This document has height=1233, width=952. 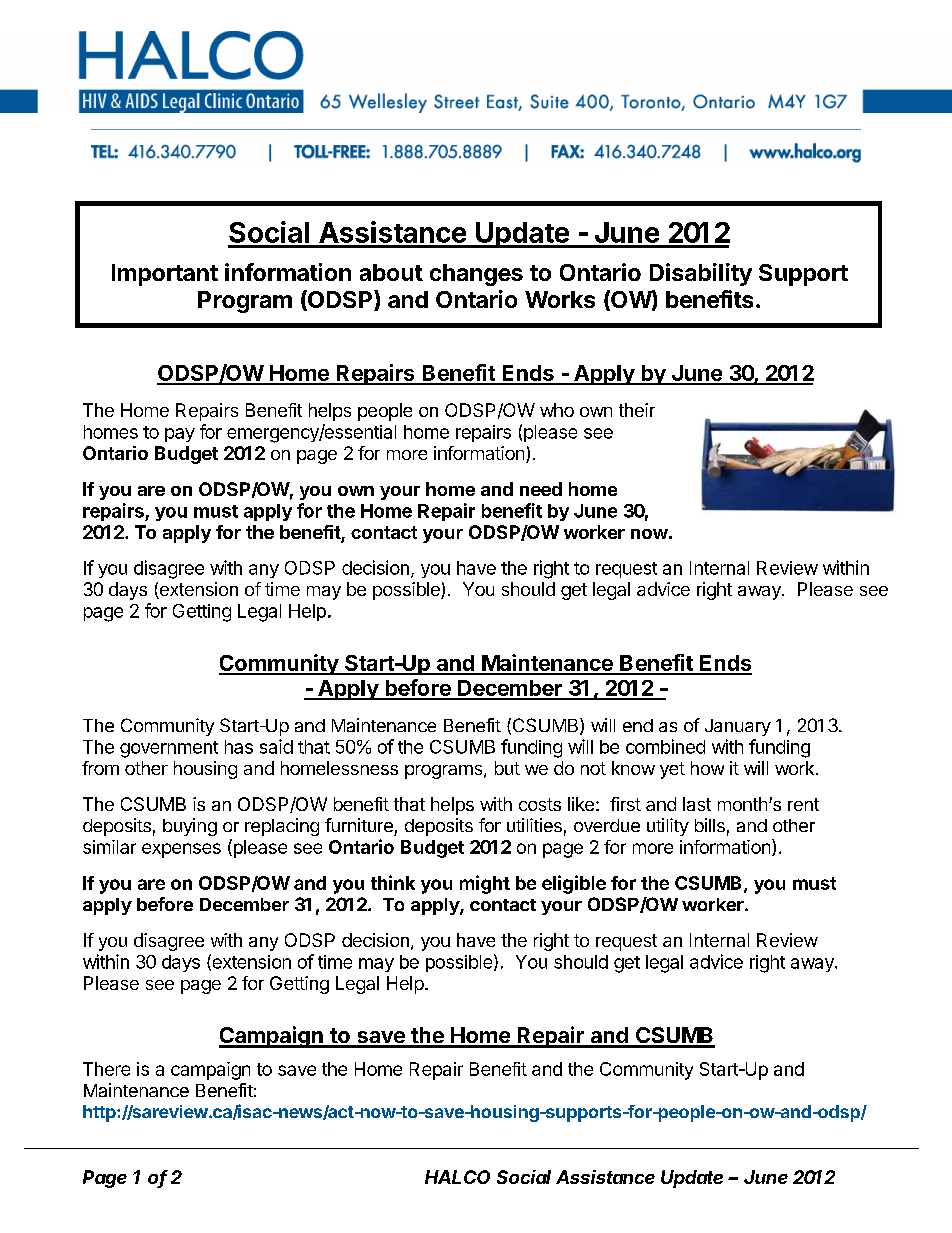 I want to click on changes, so click(x=476, y=275).
